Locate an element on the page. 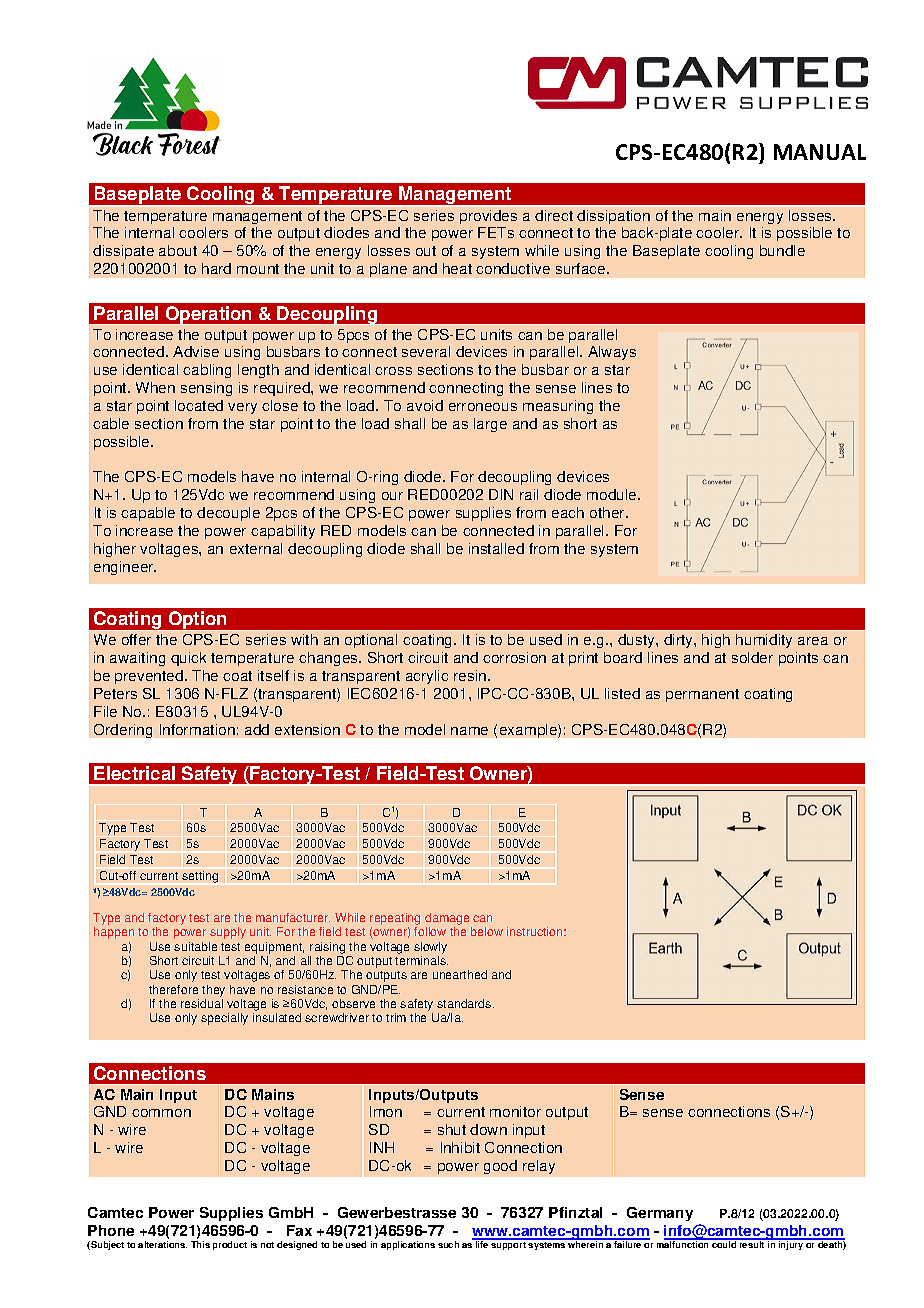 The width and height of the image is (924, 1308). sensing is located at coordinates (206, 389).
